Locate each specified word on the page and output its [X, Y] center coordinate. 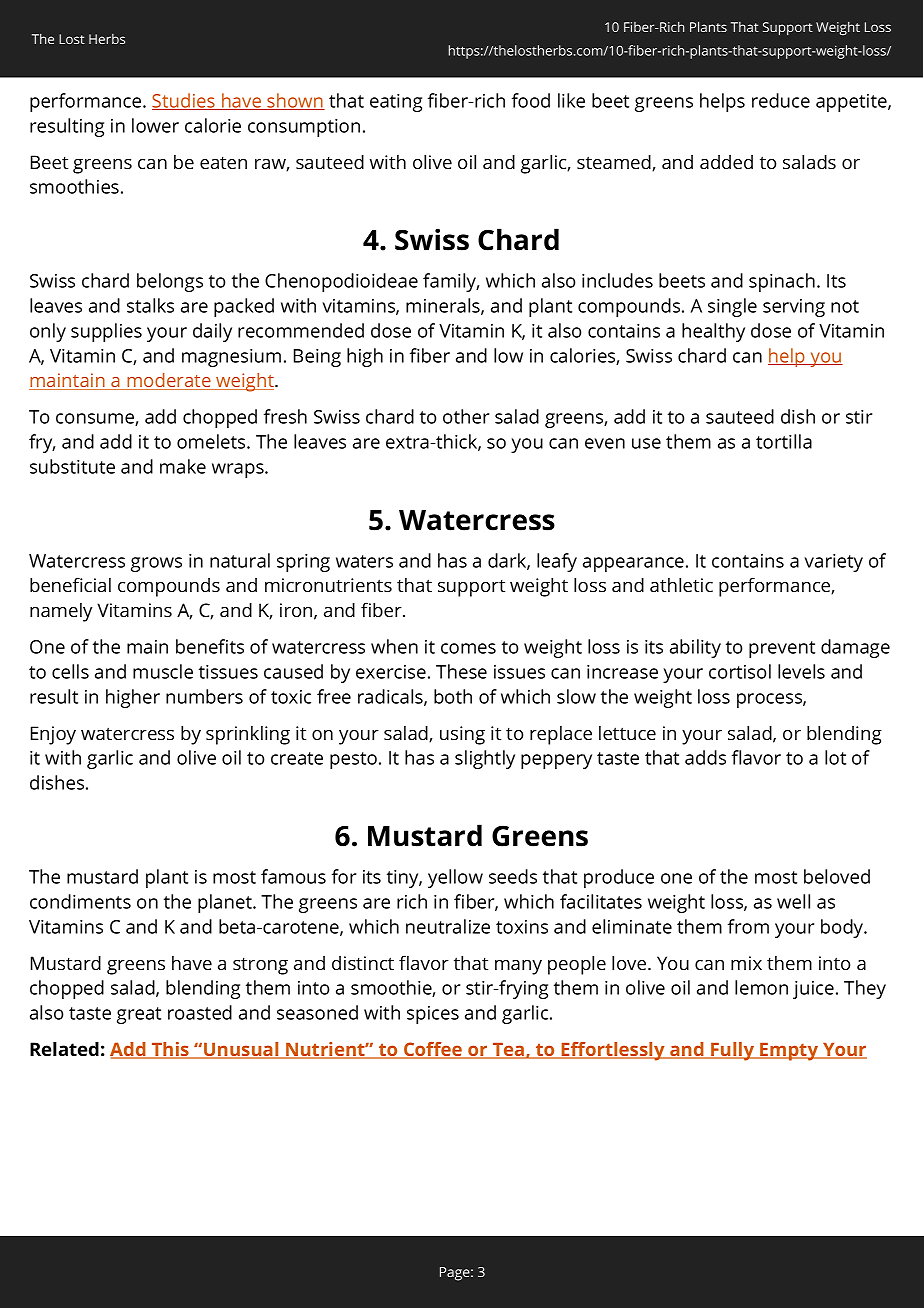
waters [364, 561]
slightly [485, 759]
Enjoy [53, 735]
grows [156, 564]
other [466, 416]
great [139, 1015]
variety [833, 563]
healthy [713, 332]
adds [705, 757]
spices [433, 1015]
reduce [781, 100]
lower [155, 125]
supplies [106, 332]
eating [396, 103]
